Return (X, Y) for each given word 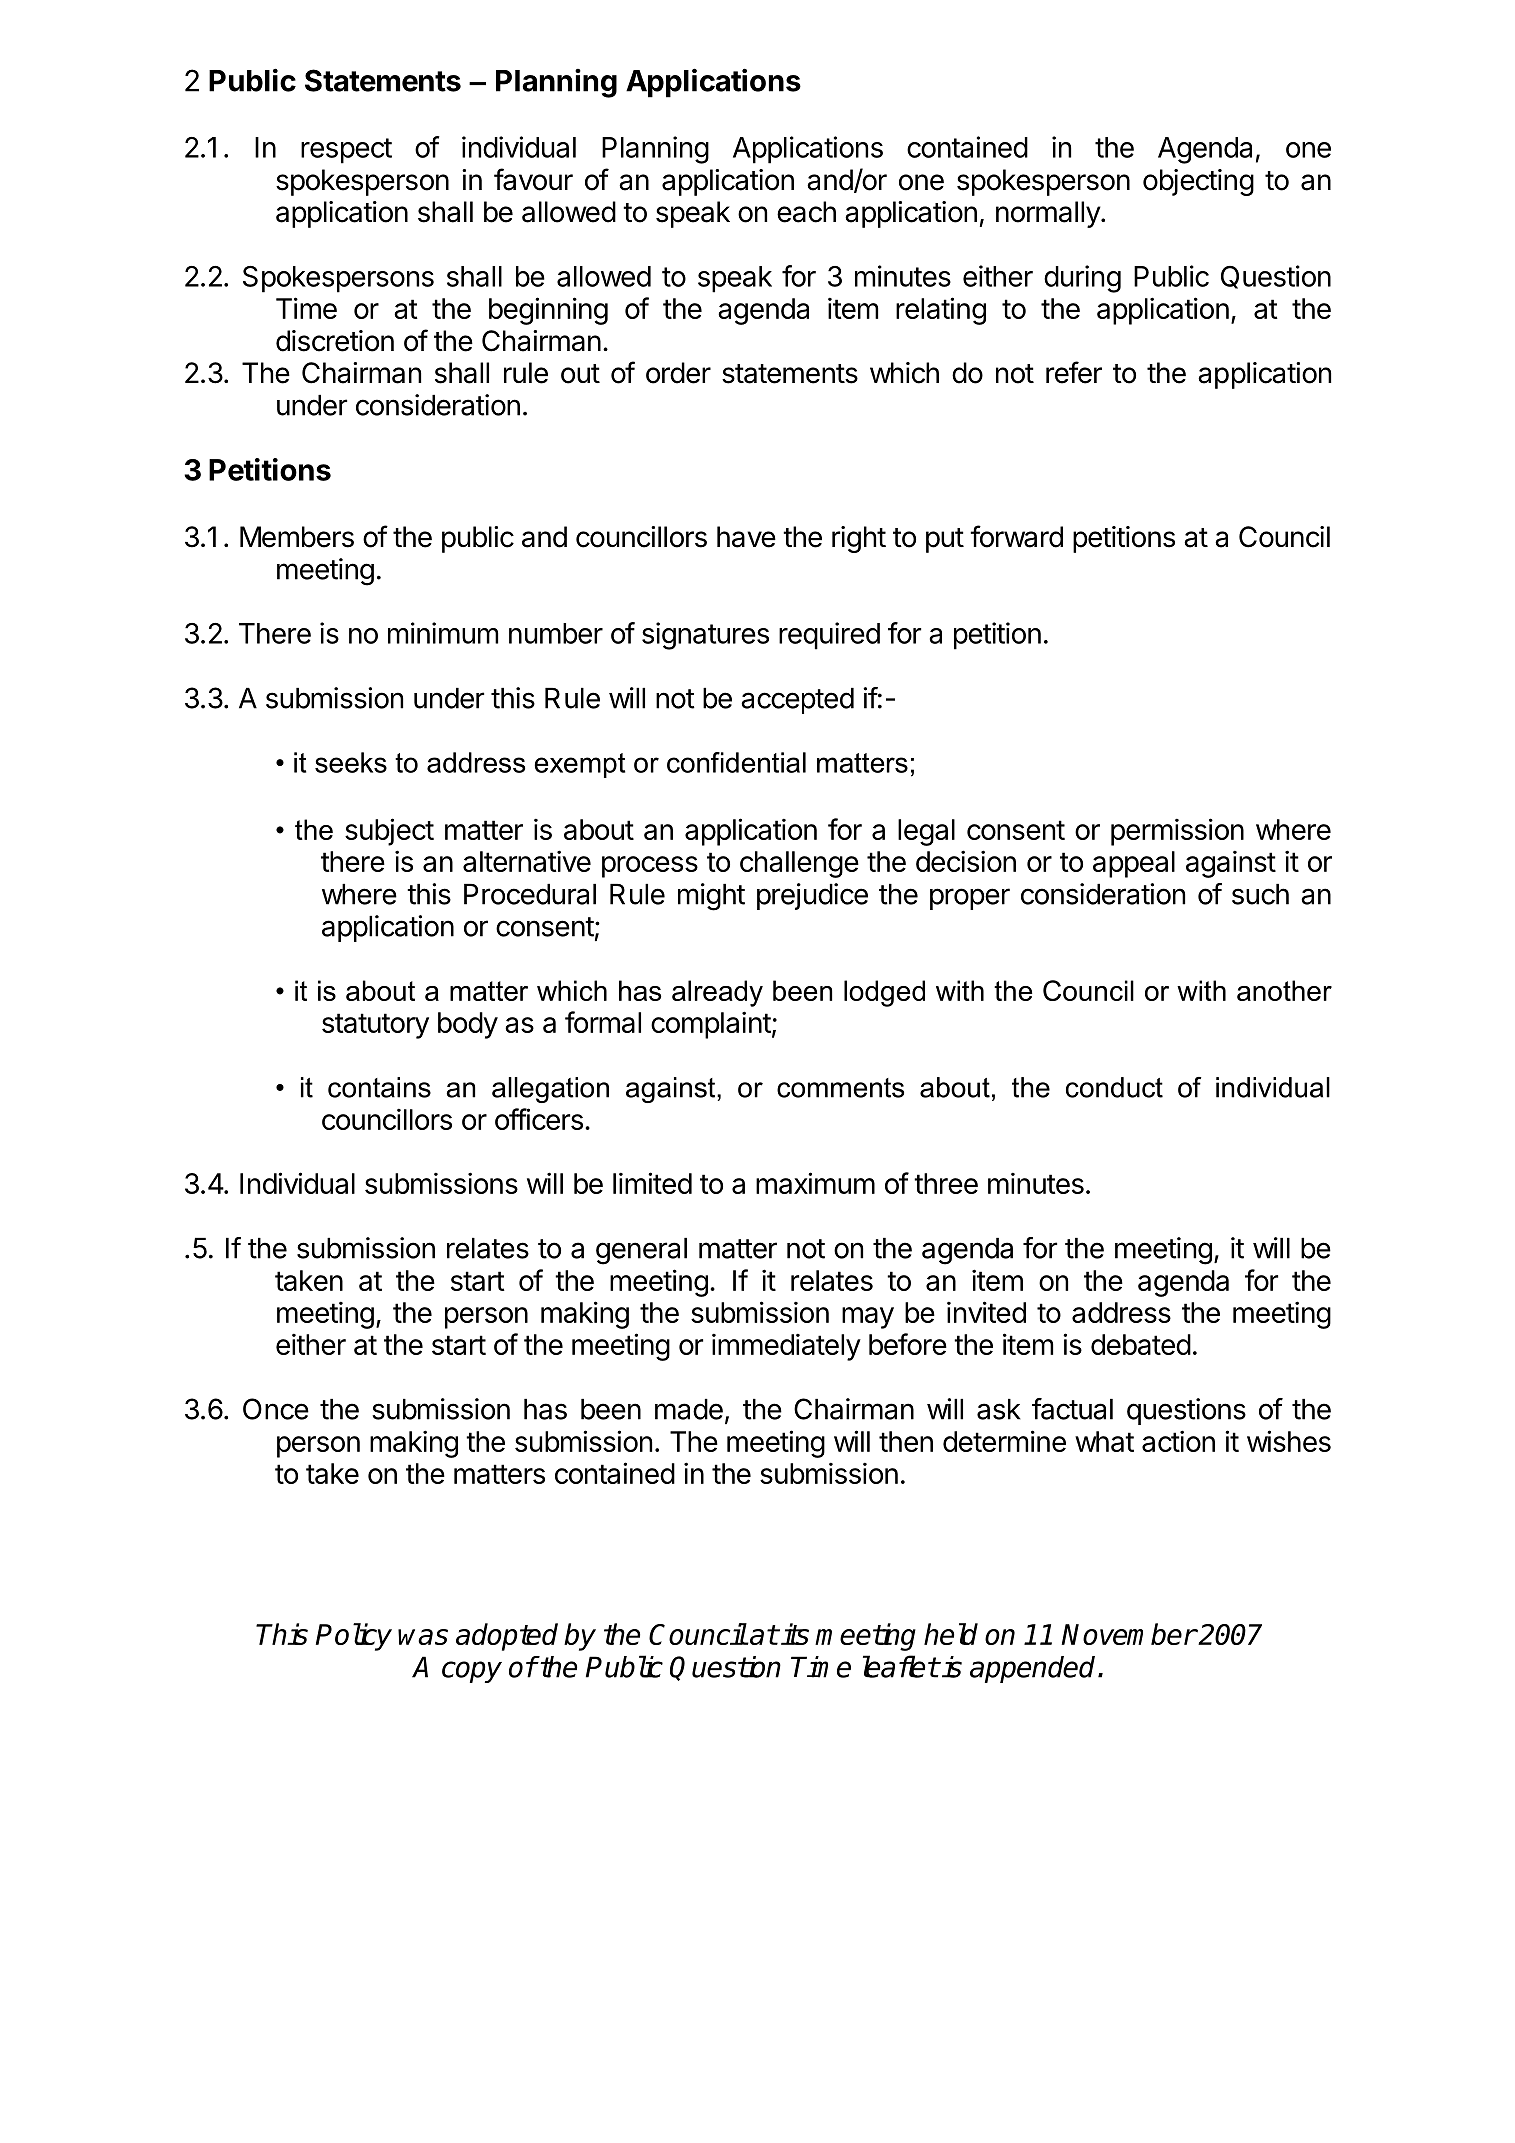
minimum (443, 633)
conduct (1114, 1087)
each (806, 212)
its (795, 1634)
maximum (815, 1183)
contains (379, 1087)
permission (1177, 832)
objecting (1198, 182)
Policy (354, 1637)
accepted (797, 701)
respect (346, 151)
